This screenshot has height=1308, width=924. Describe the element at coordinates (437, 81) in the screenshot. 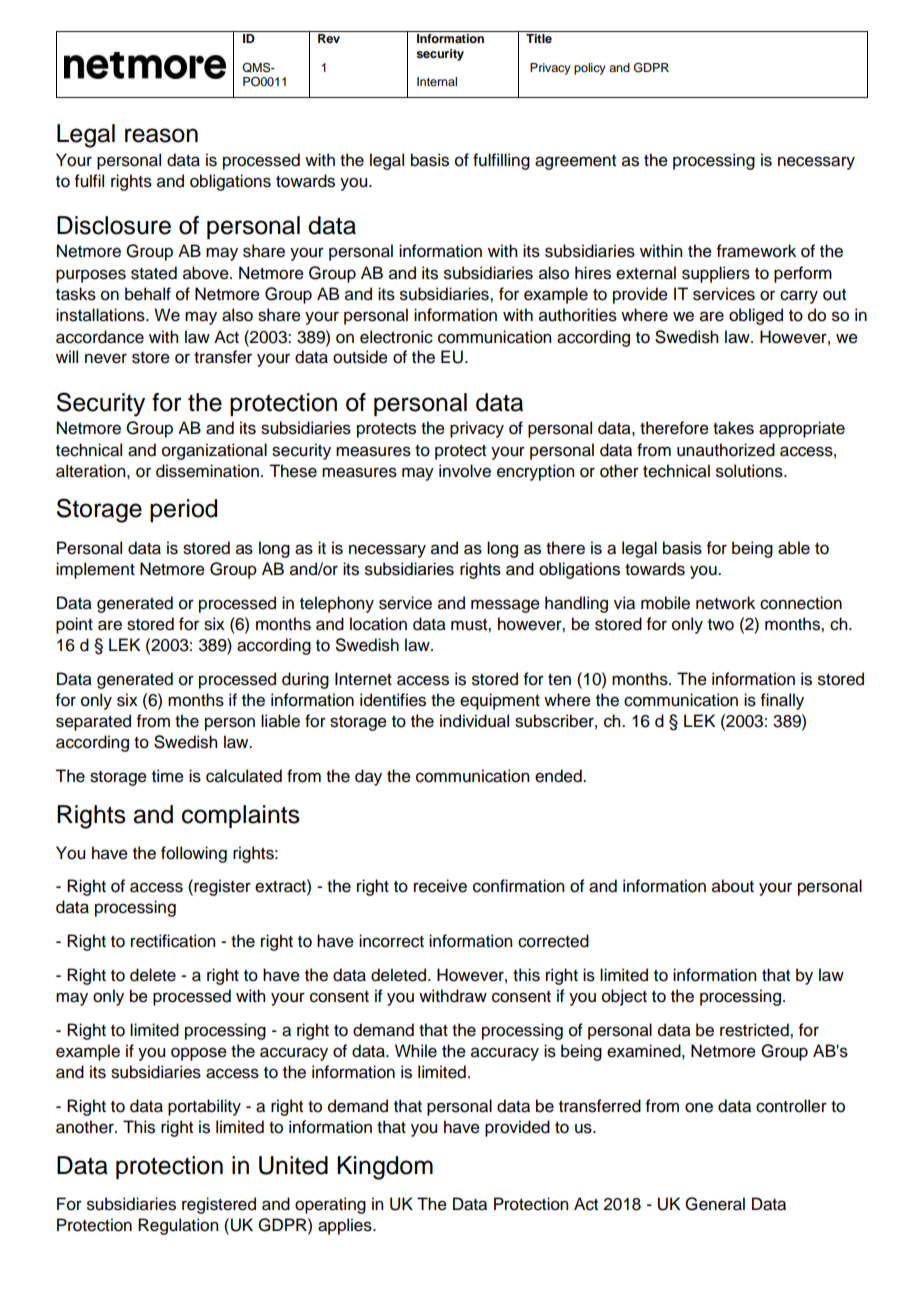

I see `Internal` at that location.
